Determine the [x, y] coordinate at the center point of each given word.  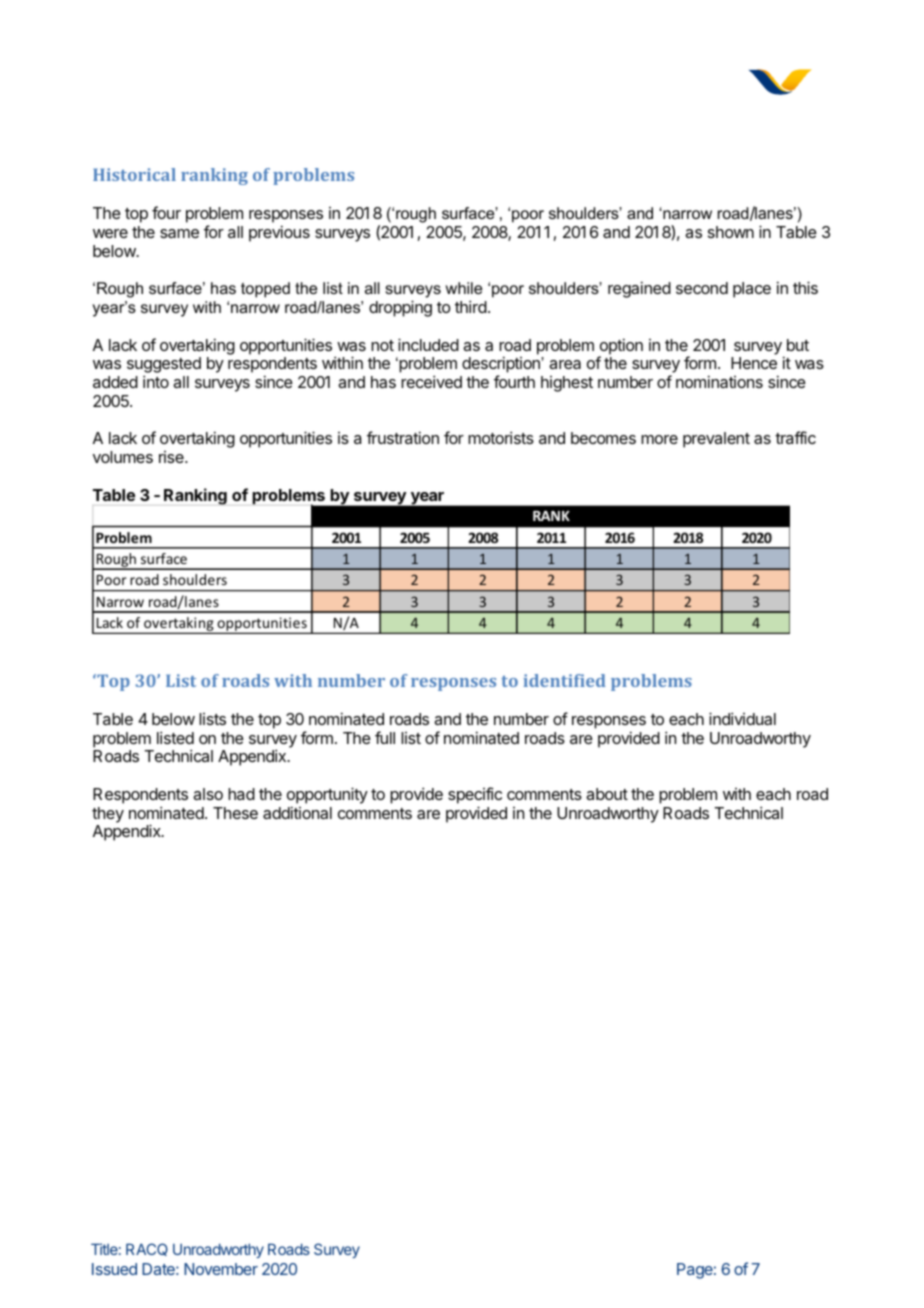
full [385, 737]
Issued [114, 1269]
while [464, 288]
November [221, 1269]
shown [731, 232]
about [607, 794]
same [179, 233]
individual [742, 718]
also [208, 794]
